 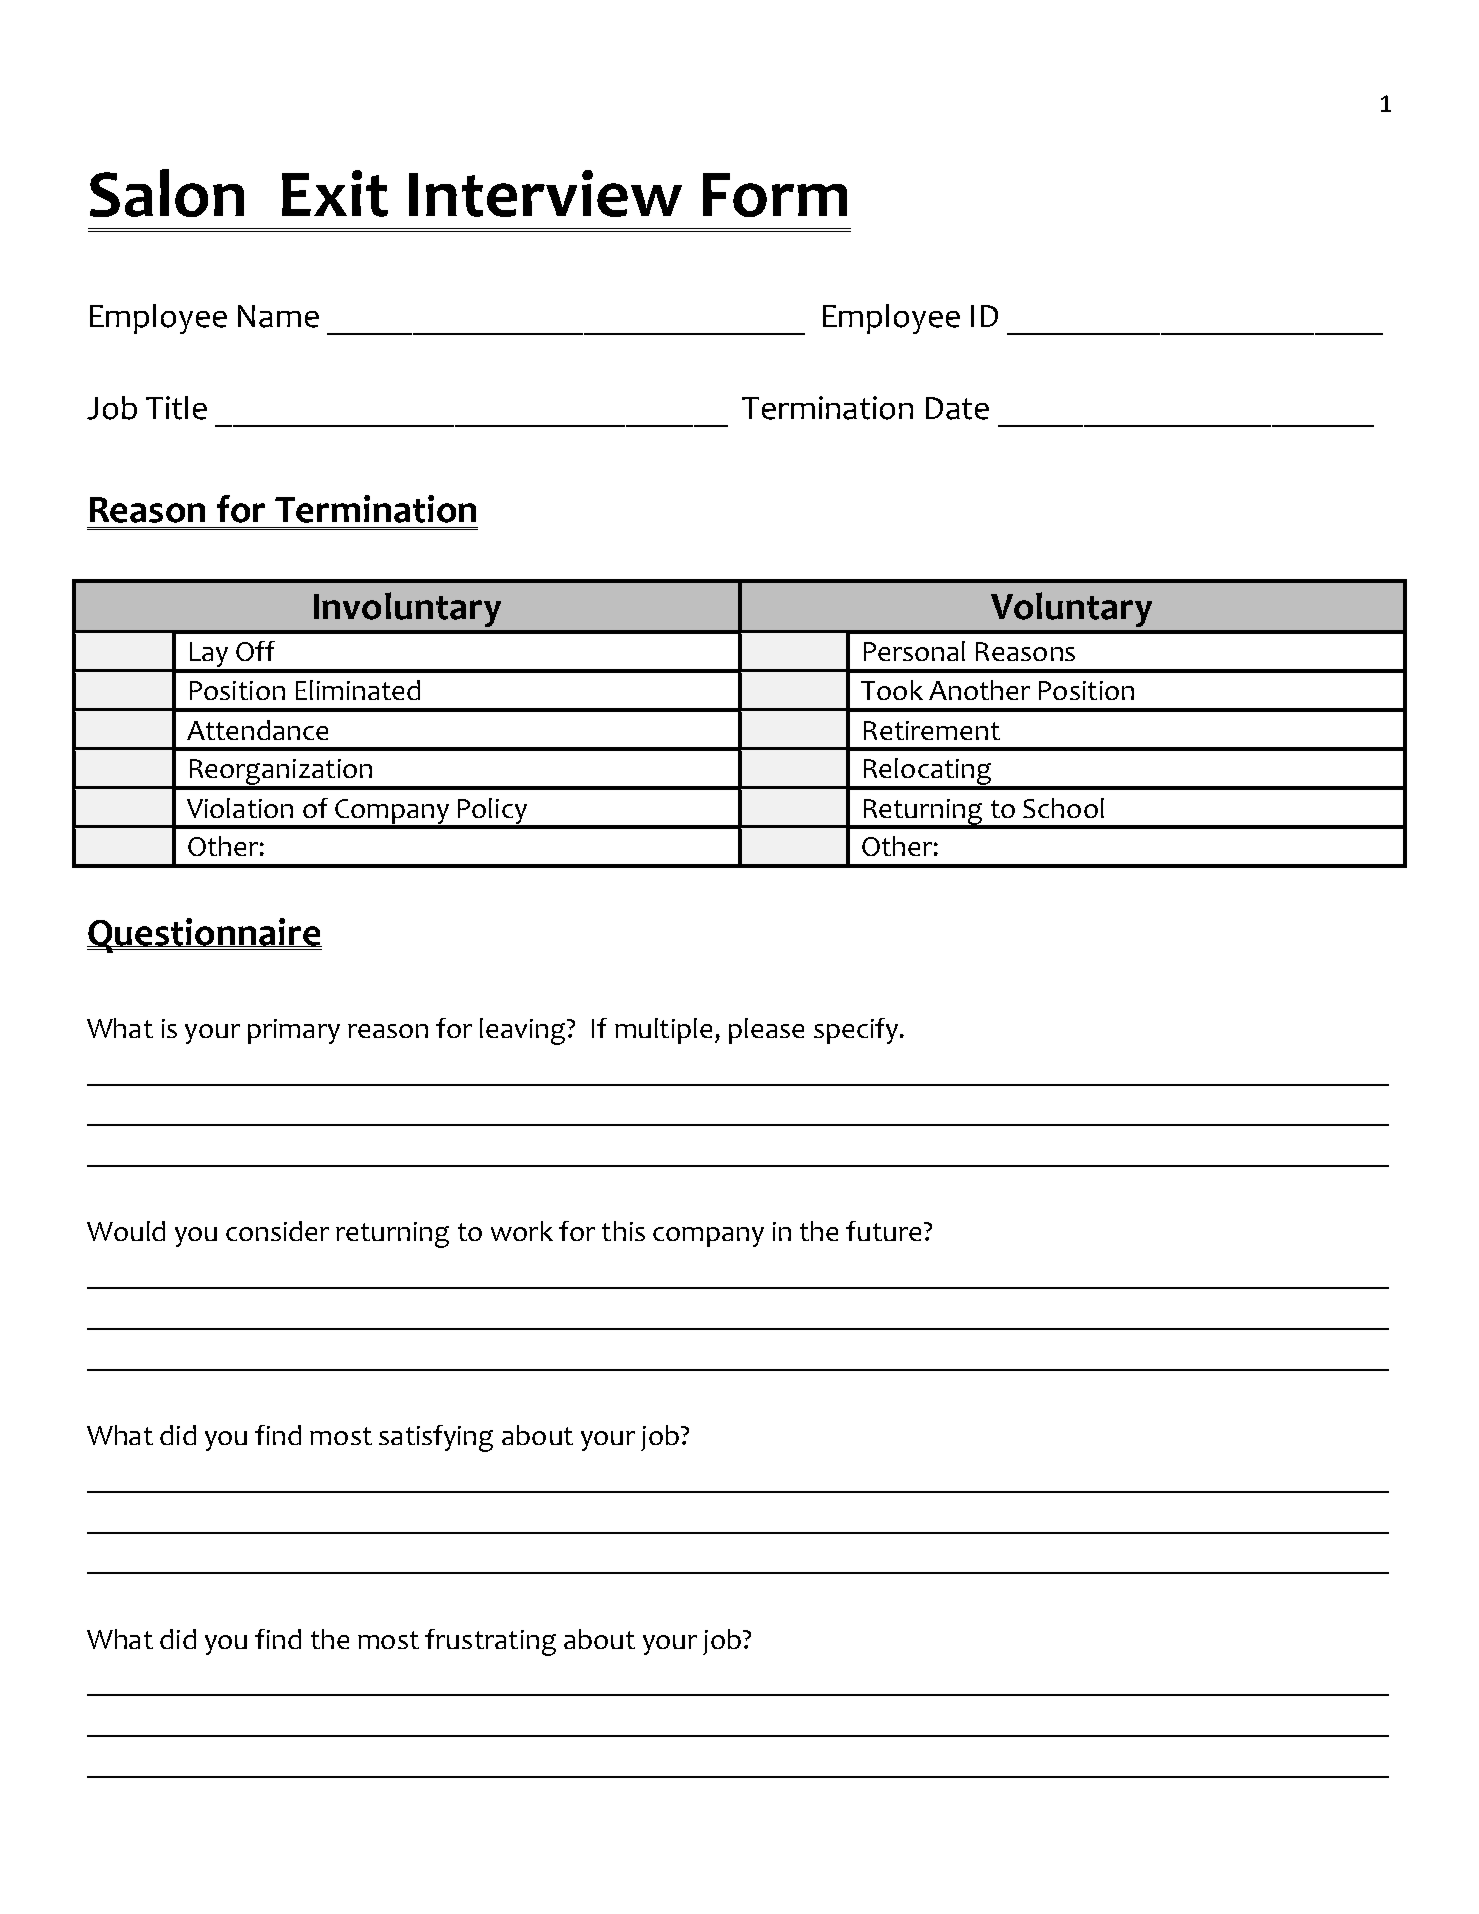 I want to click on consider, so click(x=277, y=1231).
